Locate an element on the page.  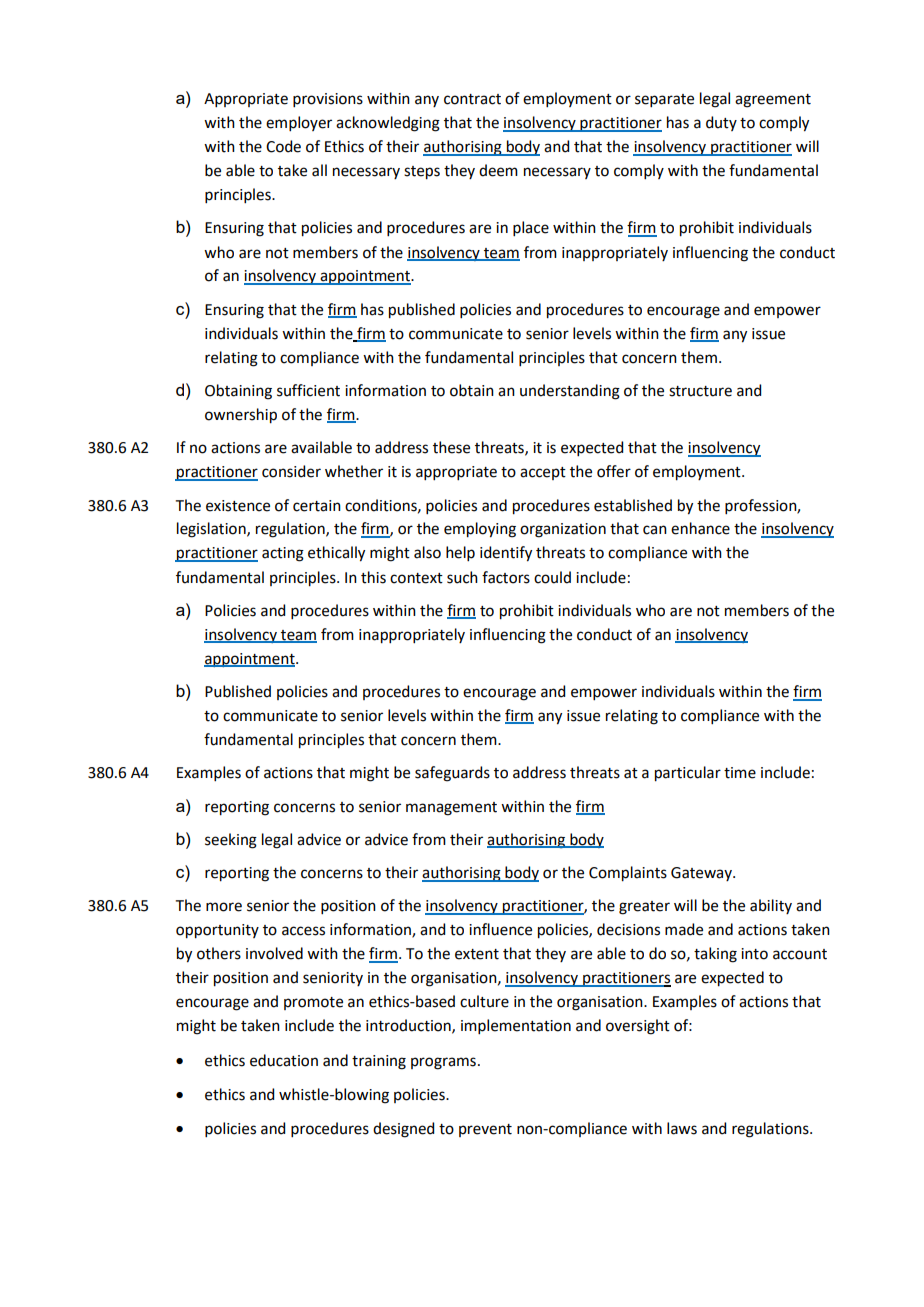
prevent is located at coordinates (485, 1130).
